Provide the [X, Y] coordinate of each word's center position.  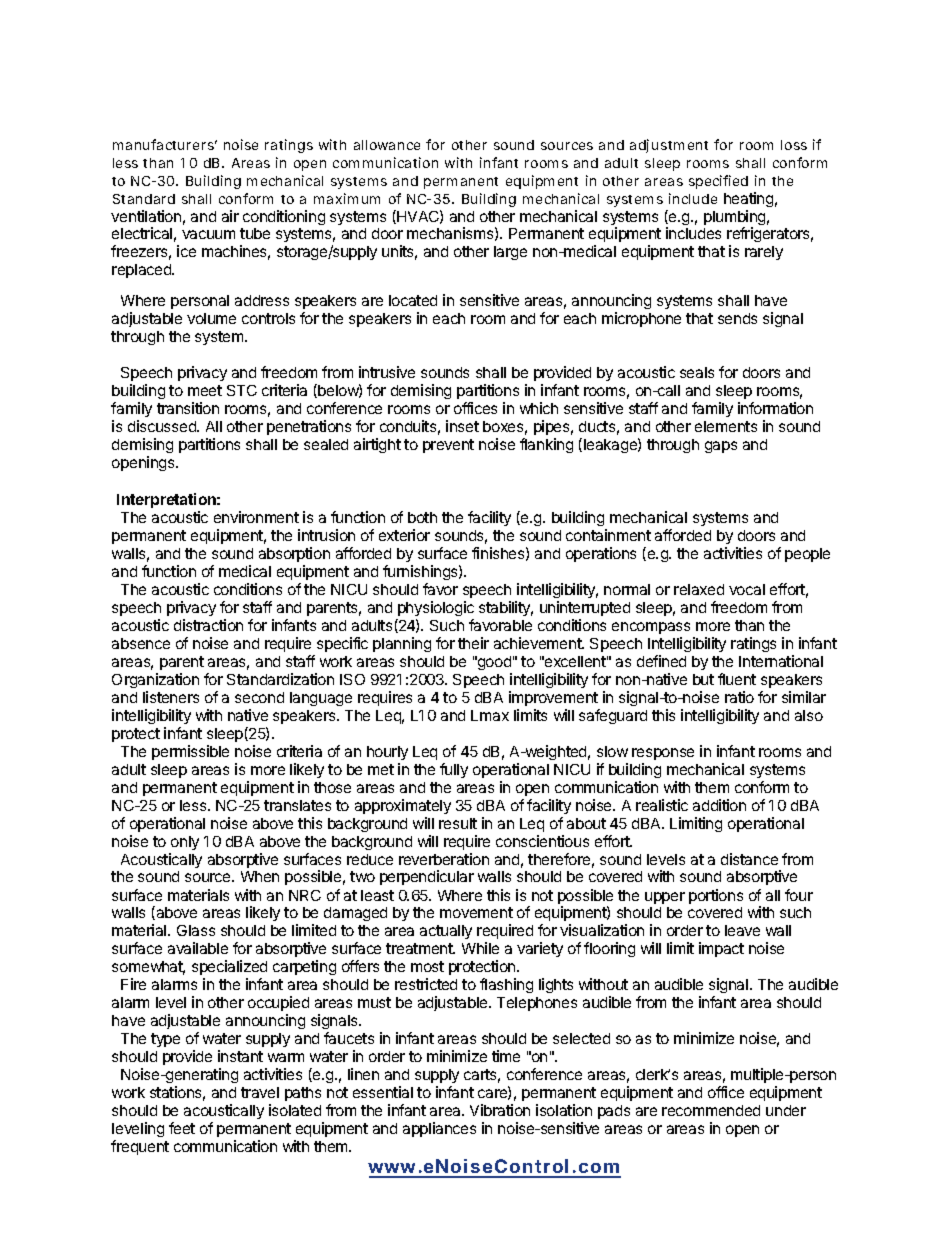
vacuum [208, 234]
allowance [387, 145]
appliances [439, 1129]
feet [182, 1128]
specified [718, 182]
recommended [711, 1110]
